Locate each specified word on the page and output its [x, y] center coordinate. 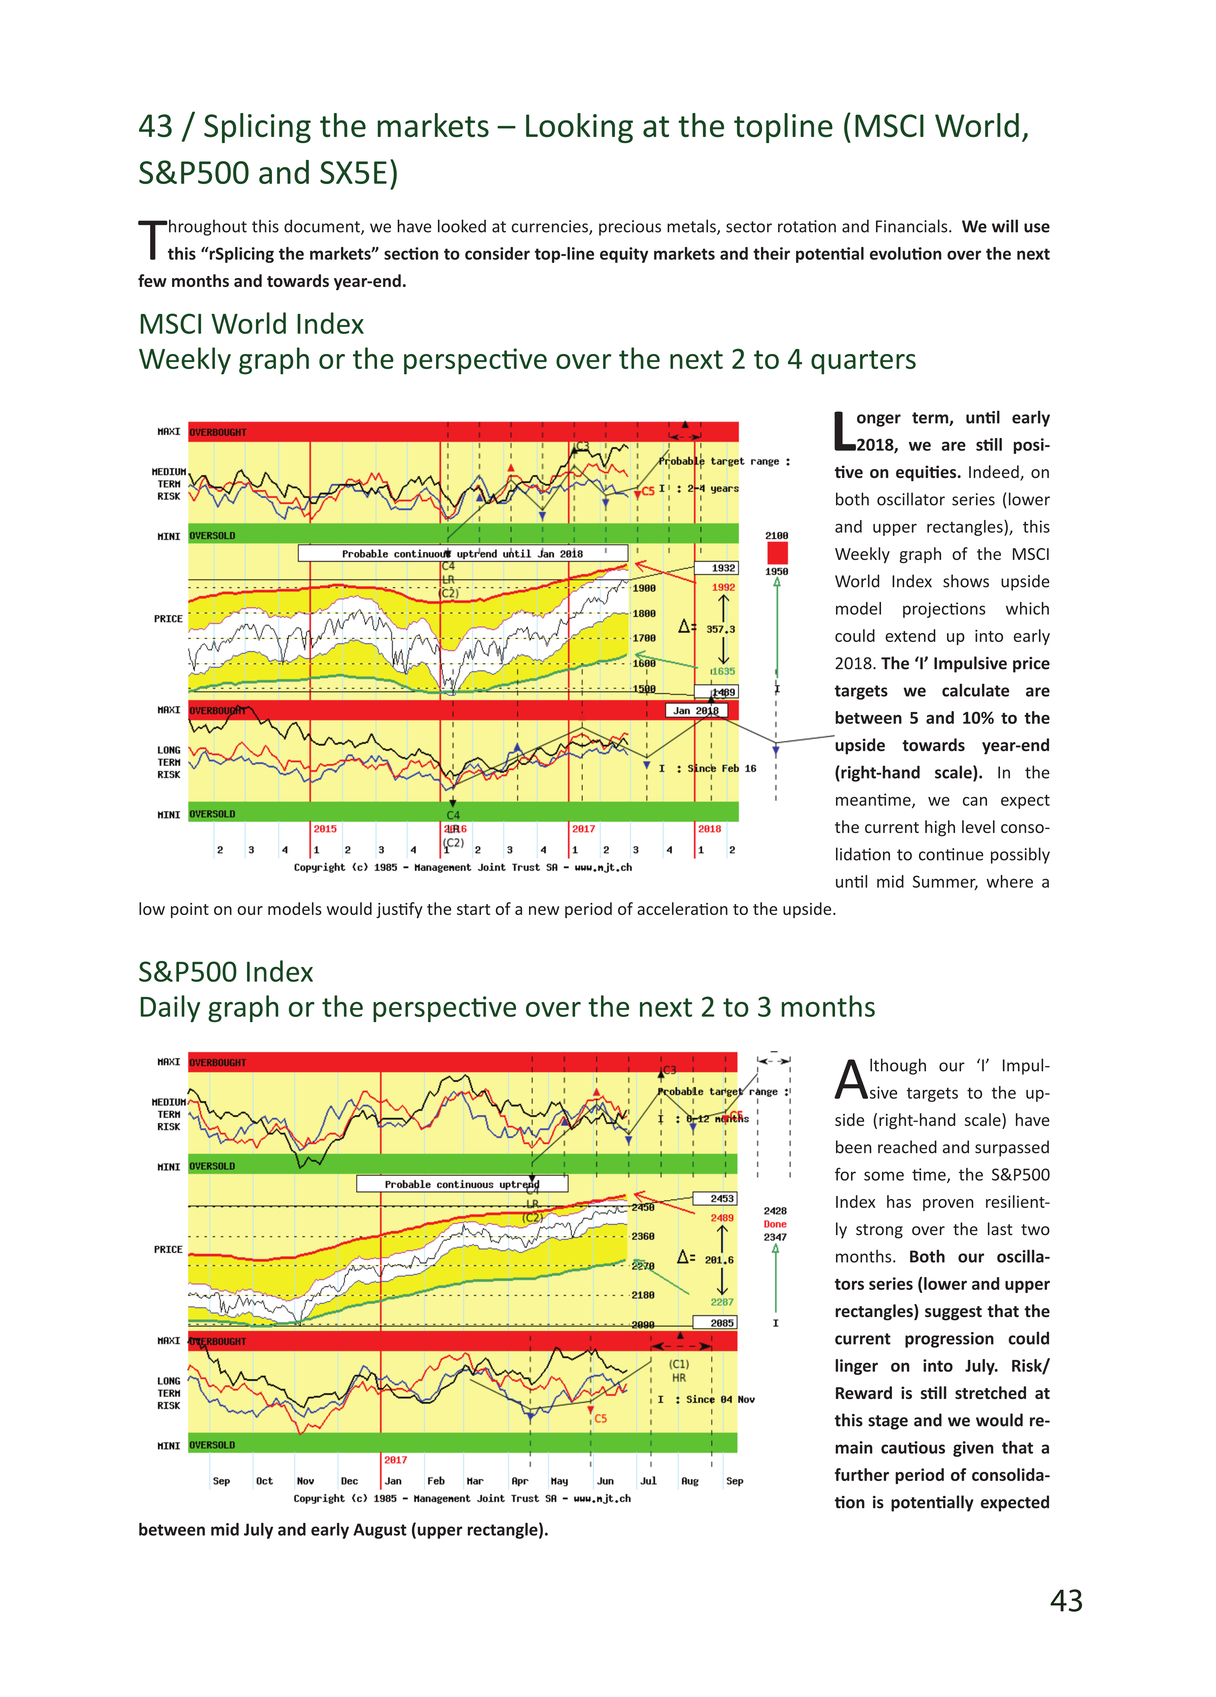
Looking [579, 128]
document [323, 227]
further [862, 1474]
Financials [913, 226]
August [380, 1531]
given [973, 1449]
